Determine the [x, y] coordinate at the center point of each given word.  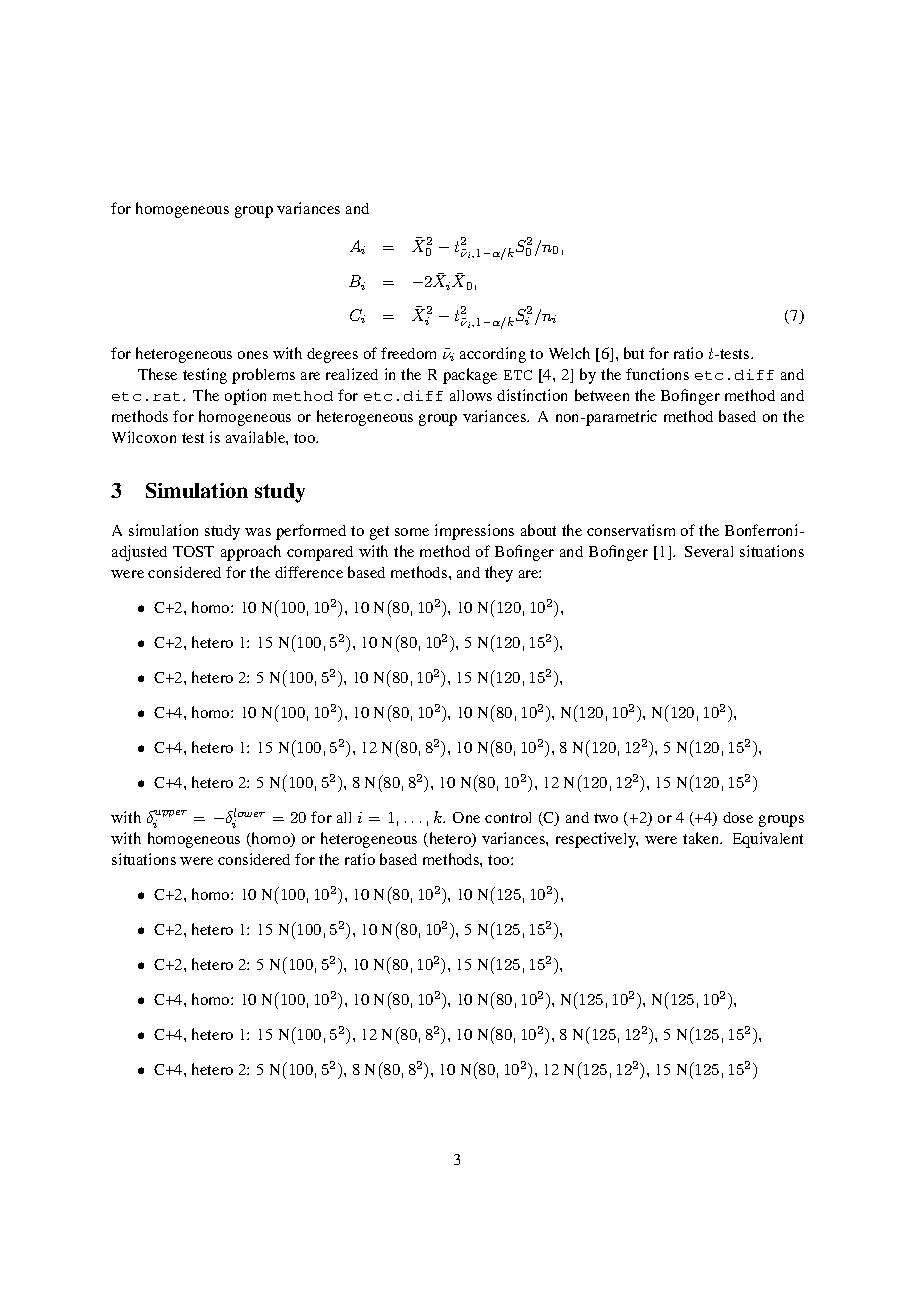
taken [702, 838]
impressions [474, 532]
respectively [597, 840]
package [470, 376]
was [258, 532]
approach [251, 553]
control [508, 817]
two [606, 818]
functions [657, 374]
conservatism [631, 530]
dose [738, 817]
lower [249, 812]
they [499, 574]
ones [253, 355]
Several [709, 551]
